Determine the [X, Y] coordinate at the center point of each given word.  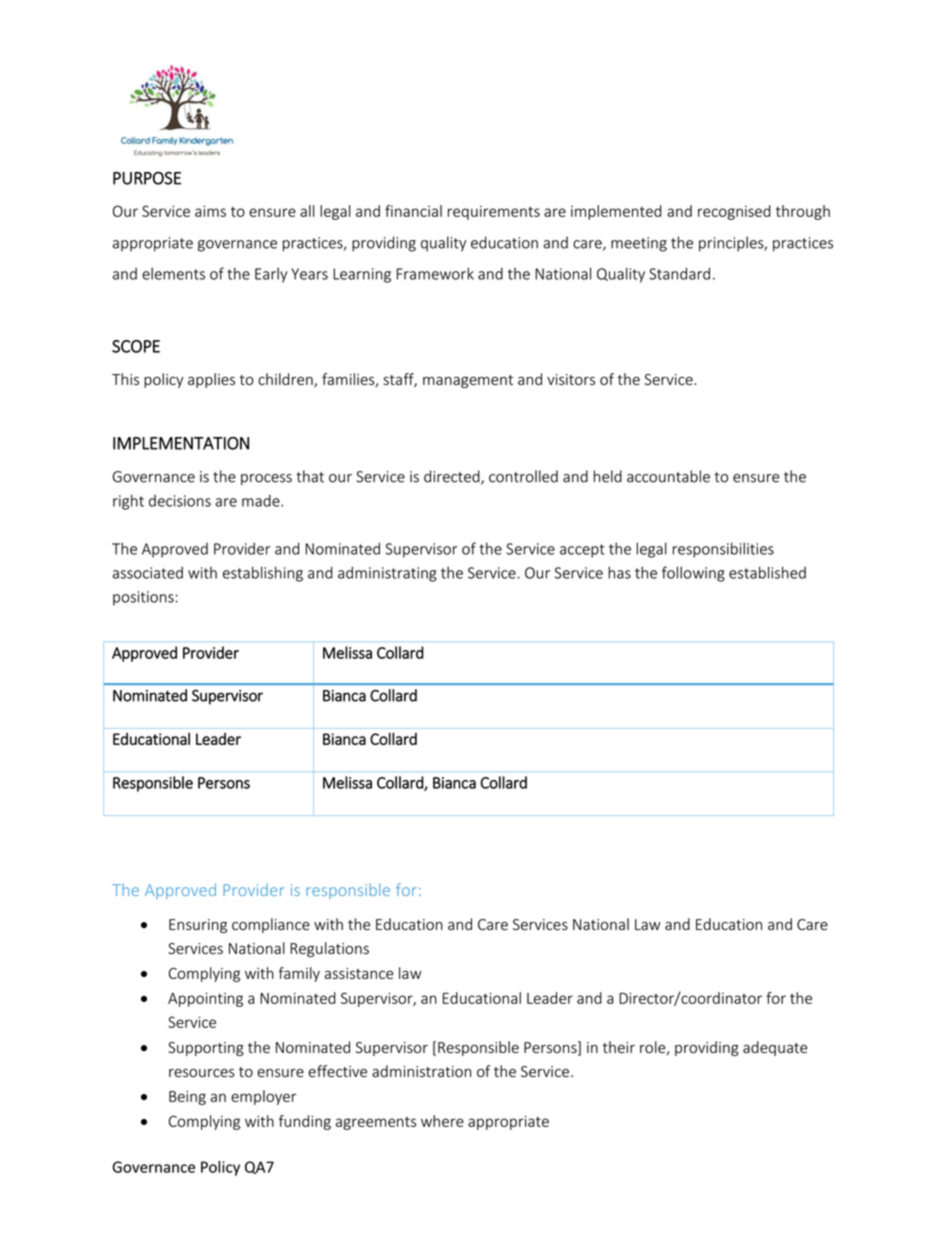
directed [453, 477]
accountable [668, 476]
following [693, 574]
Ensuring [198, 926]
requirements [494, 213]
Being [187, 1098]
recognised [734, 212]
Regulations [329, 949]
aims [210, 211]
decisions [180, 501]
